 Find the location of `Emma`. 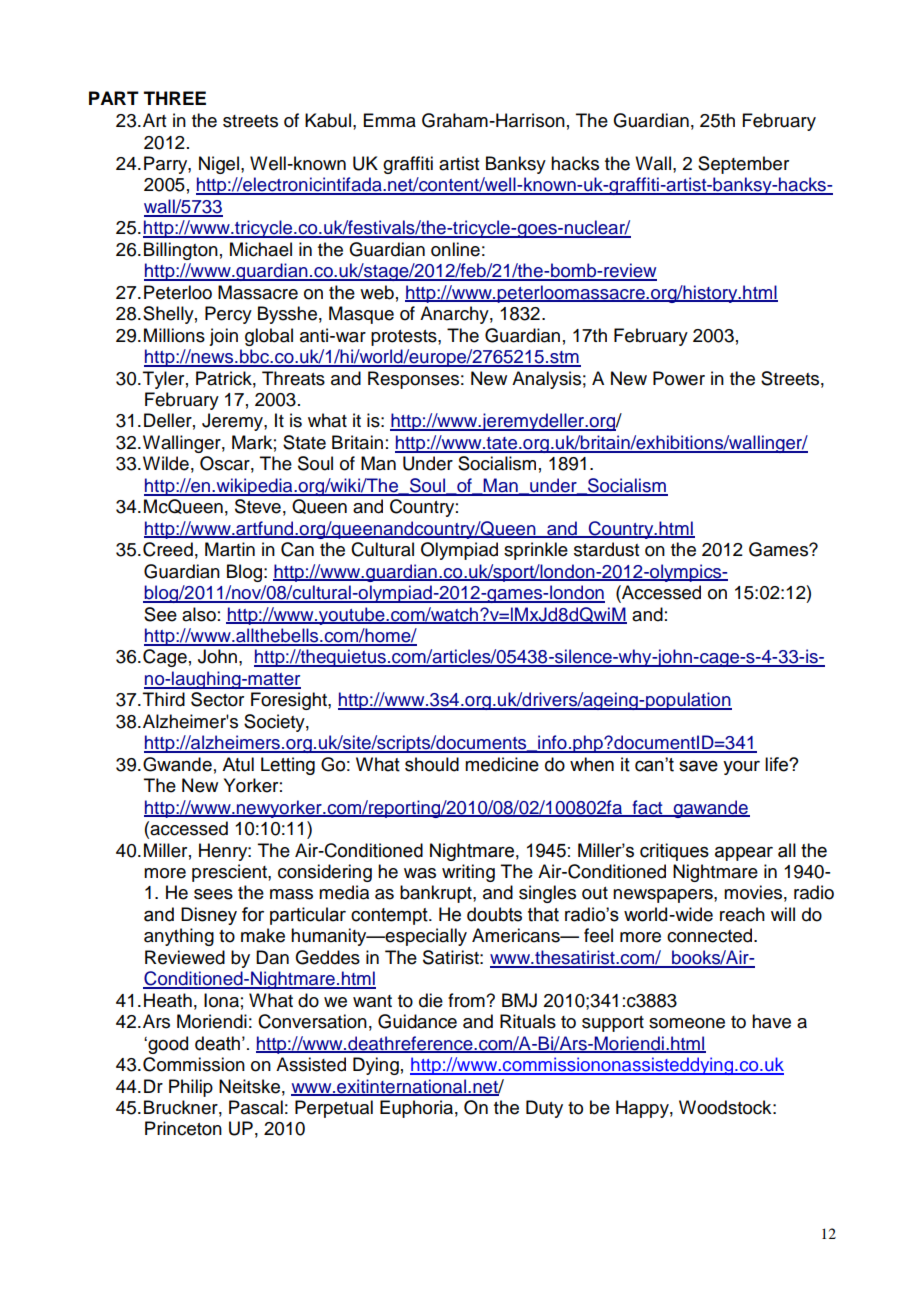

Emma is located at coordinates (390, 120).
